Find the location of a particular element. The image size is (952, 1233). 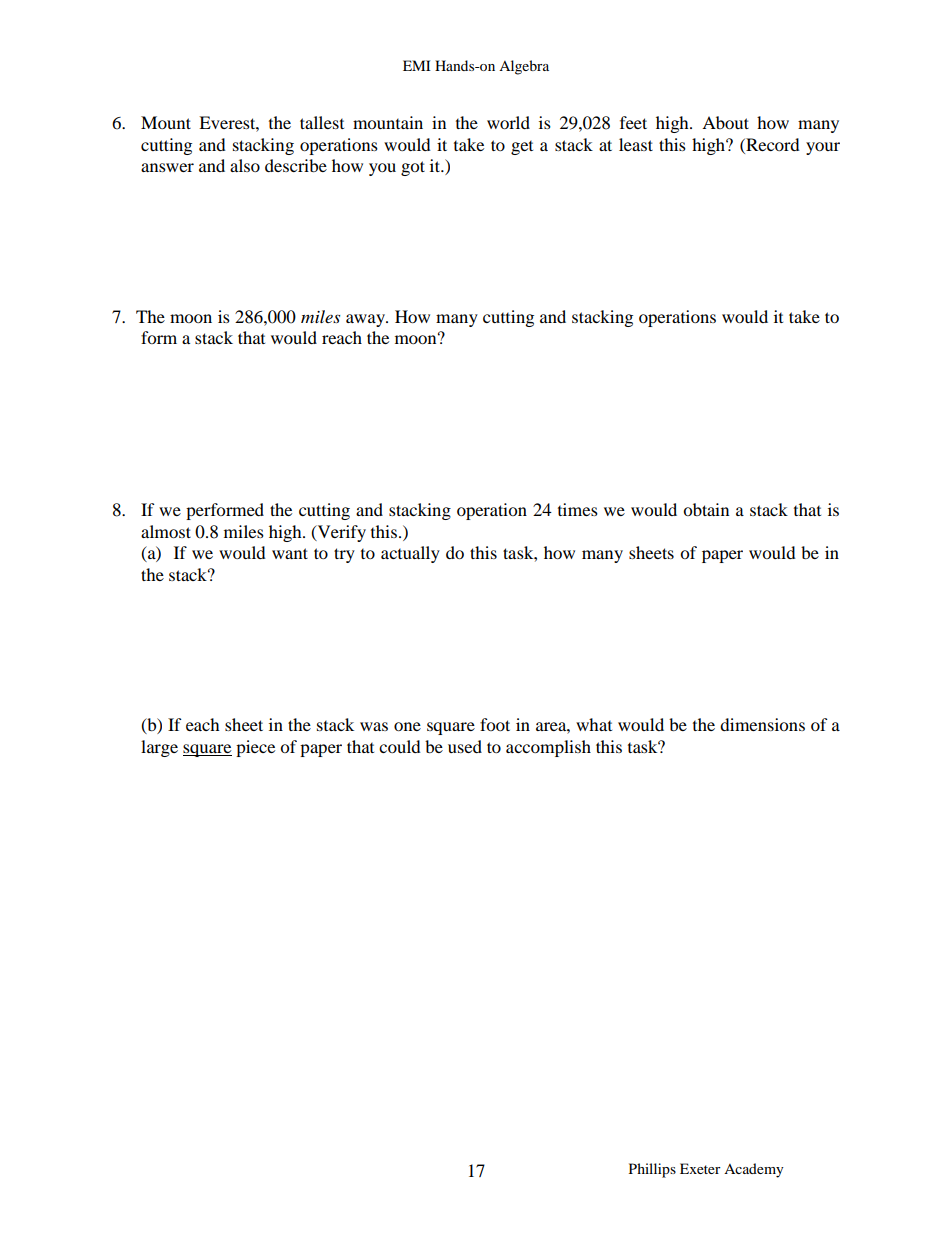

used is located at coordinates (465, 746).
